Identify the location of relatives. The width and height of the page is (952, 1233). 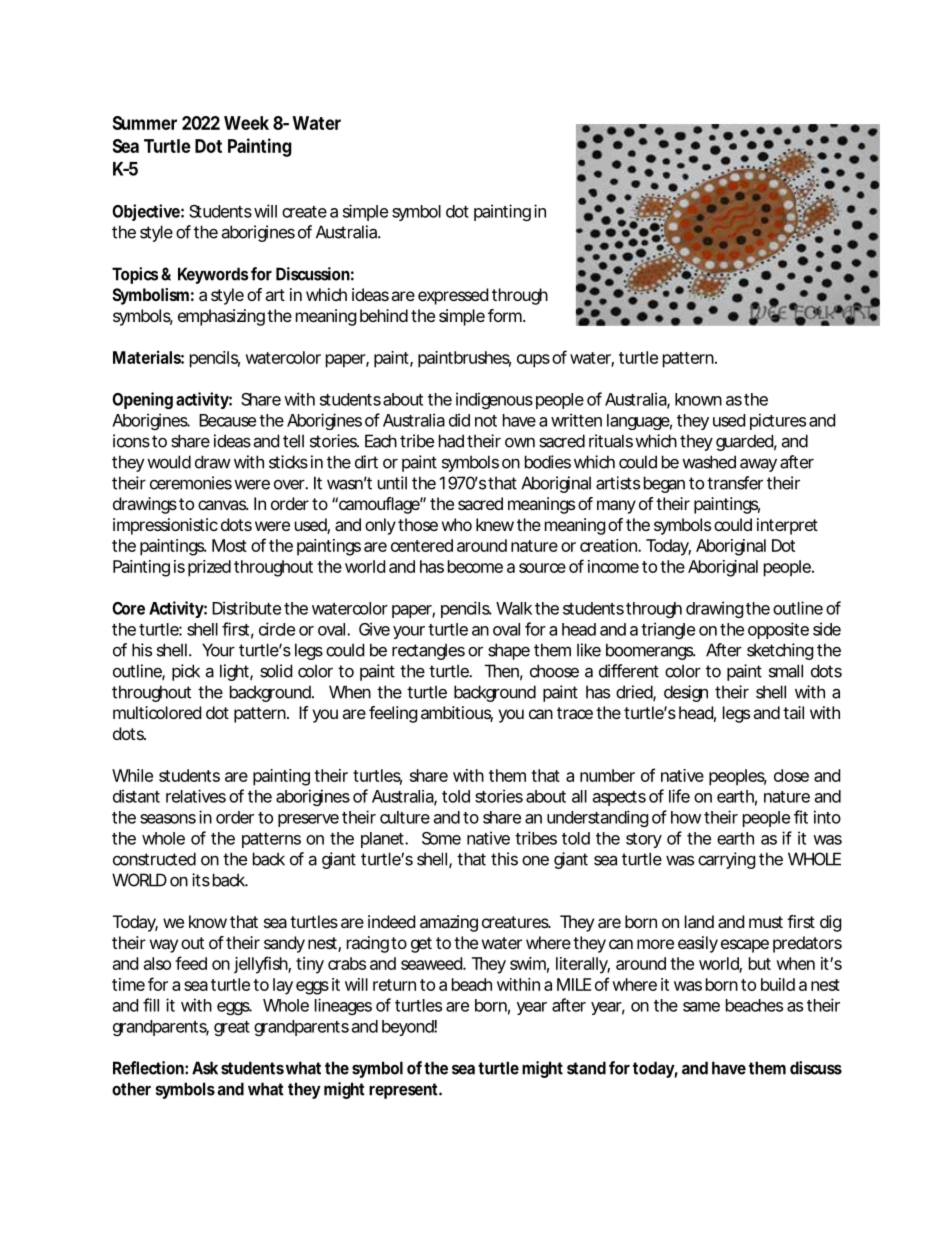
(196, 796).
